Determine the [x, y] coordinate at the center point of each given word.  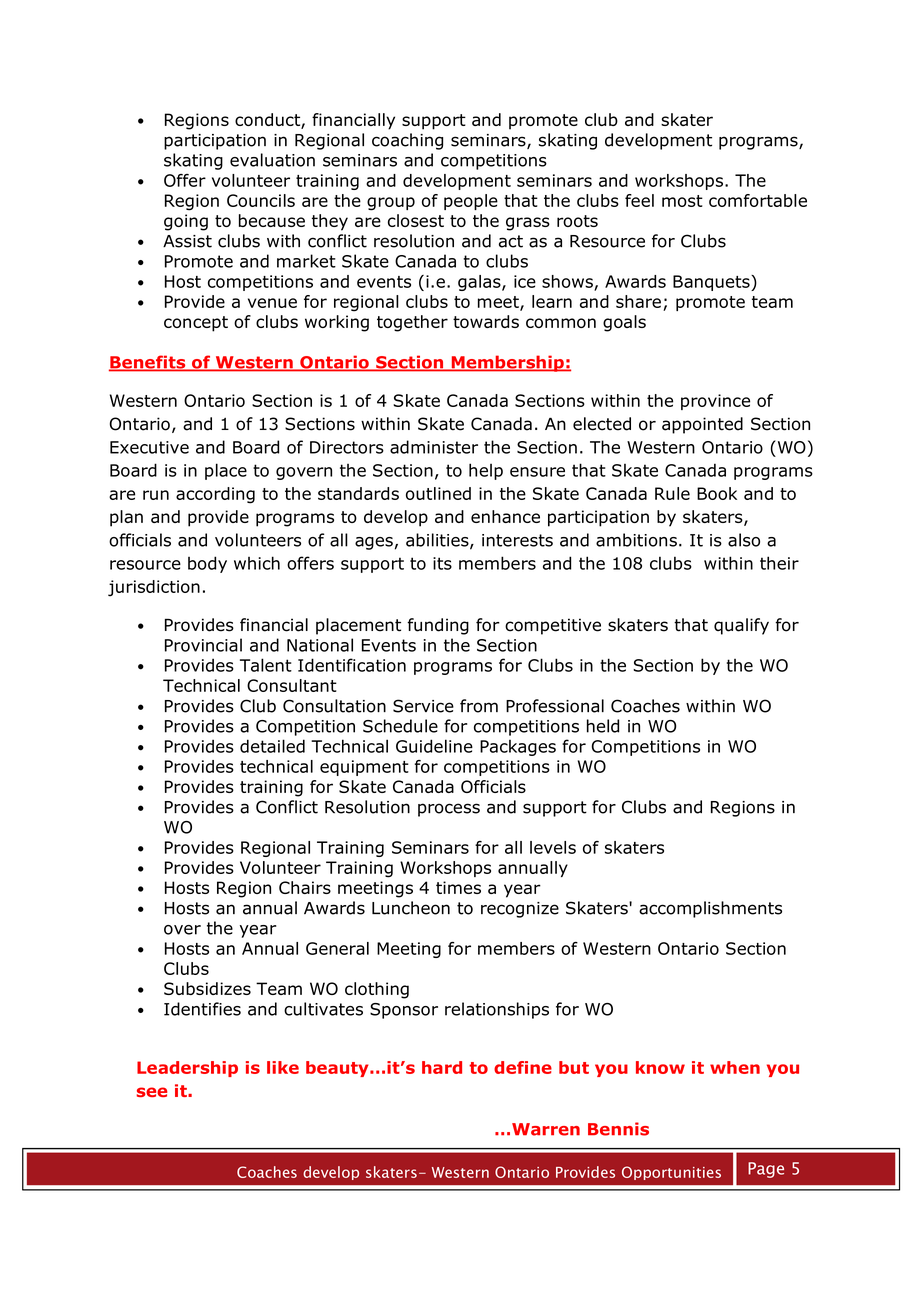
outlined [438, 493]
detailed [272, 746]
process [449, 810]
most [682, 201]
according [215, 495]
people [471, 202]
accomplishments [710, 909]
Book [717, 493]
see [152, 1092]
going [186, 222]
